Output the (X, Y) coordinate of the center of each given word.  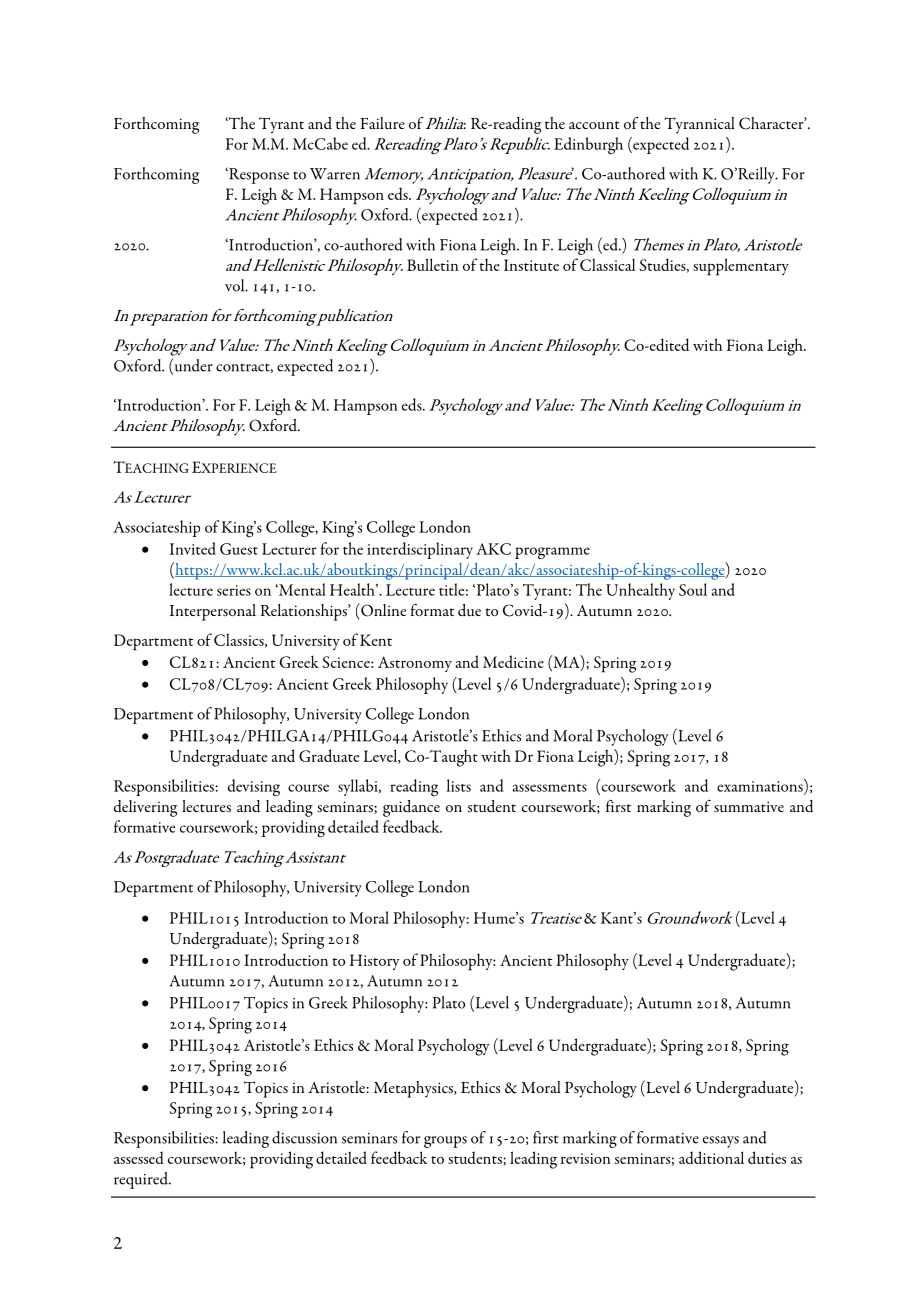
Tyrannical (699, 125)
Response (258, 175)
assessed (139, 1157)
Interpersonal (213, 612)
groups (445, 1142)
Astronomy (415, 664)
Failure (382, 123)
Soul (693, 589)
